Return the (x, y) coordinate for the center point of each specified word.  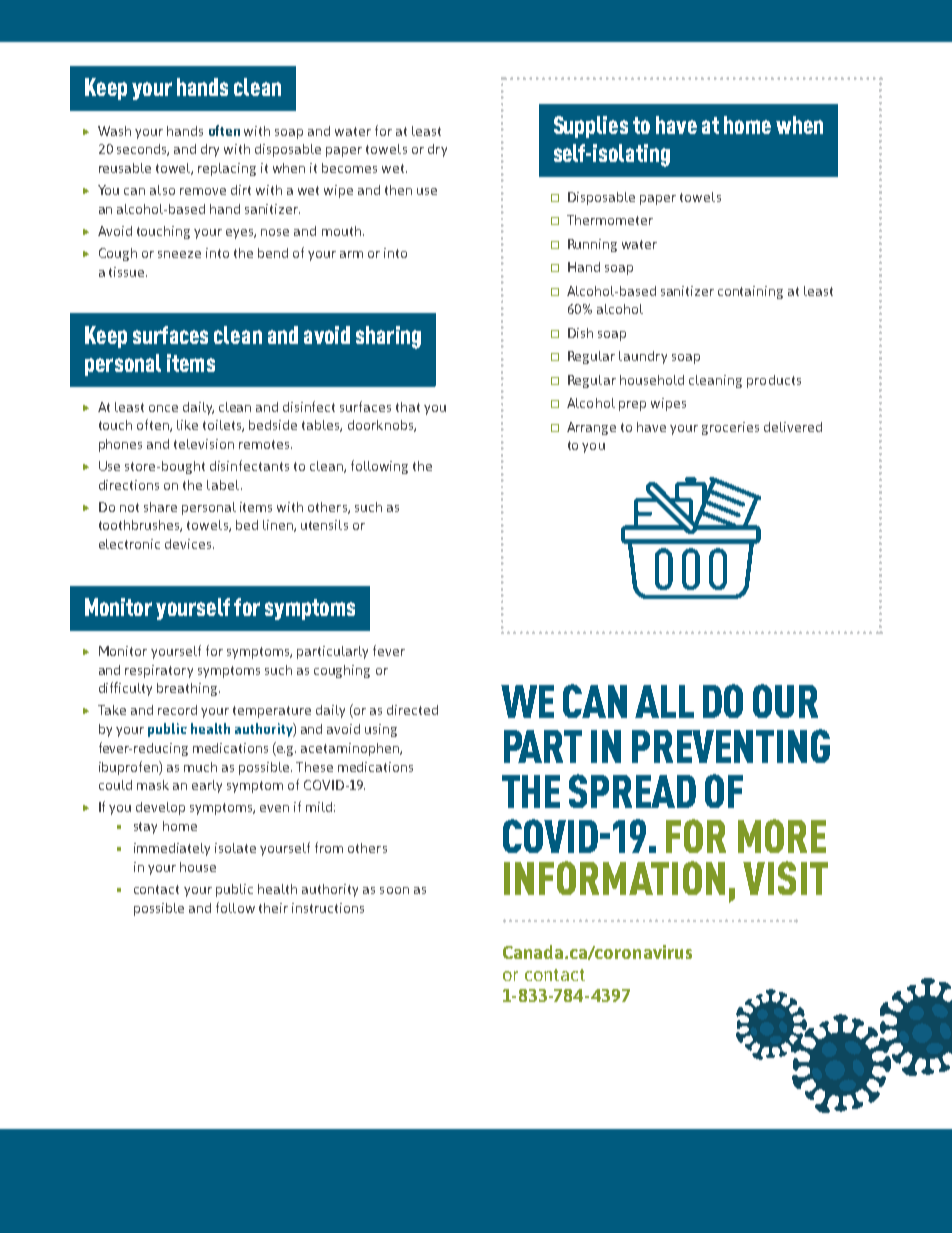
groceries (730, 428)
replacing (227, 169)
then (398, 190)
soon (394, 890)
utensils (324, 525)
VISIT (785, 878)
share (160, 507)
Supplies (591, 127)
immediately (172, 849)
